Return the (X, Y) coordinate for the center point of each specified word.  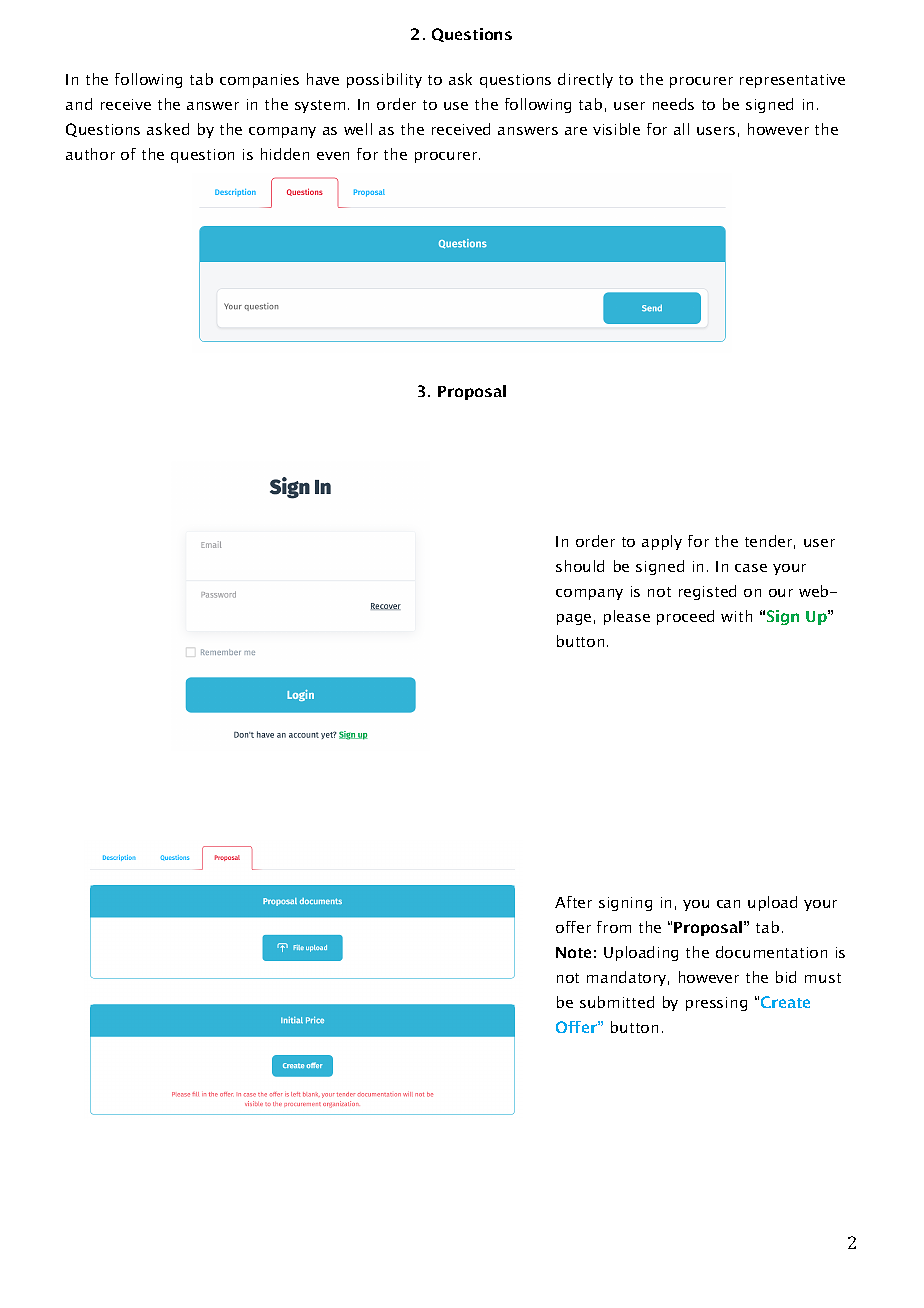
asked (168, 129)
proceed (685, 617)
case (751, 568)
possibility (384, 80)
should (580, 566)
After (573, 902)
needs (673, 104)
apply (662, 542)
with (736, 616)
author (90, 154)
